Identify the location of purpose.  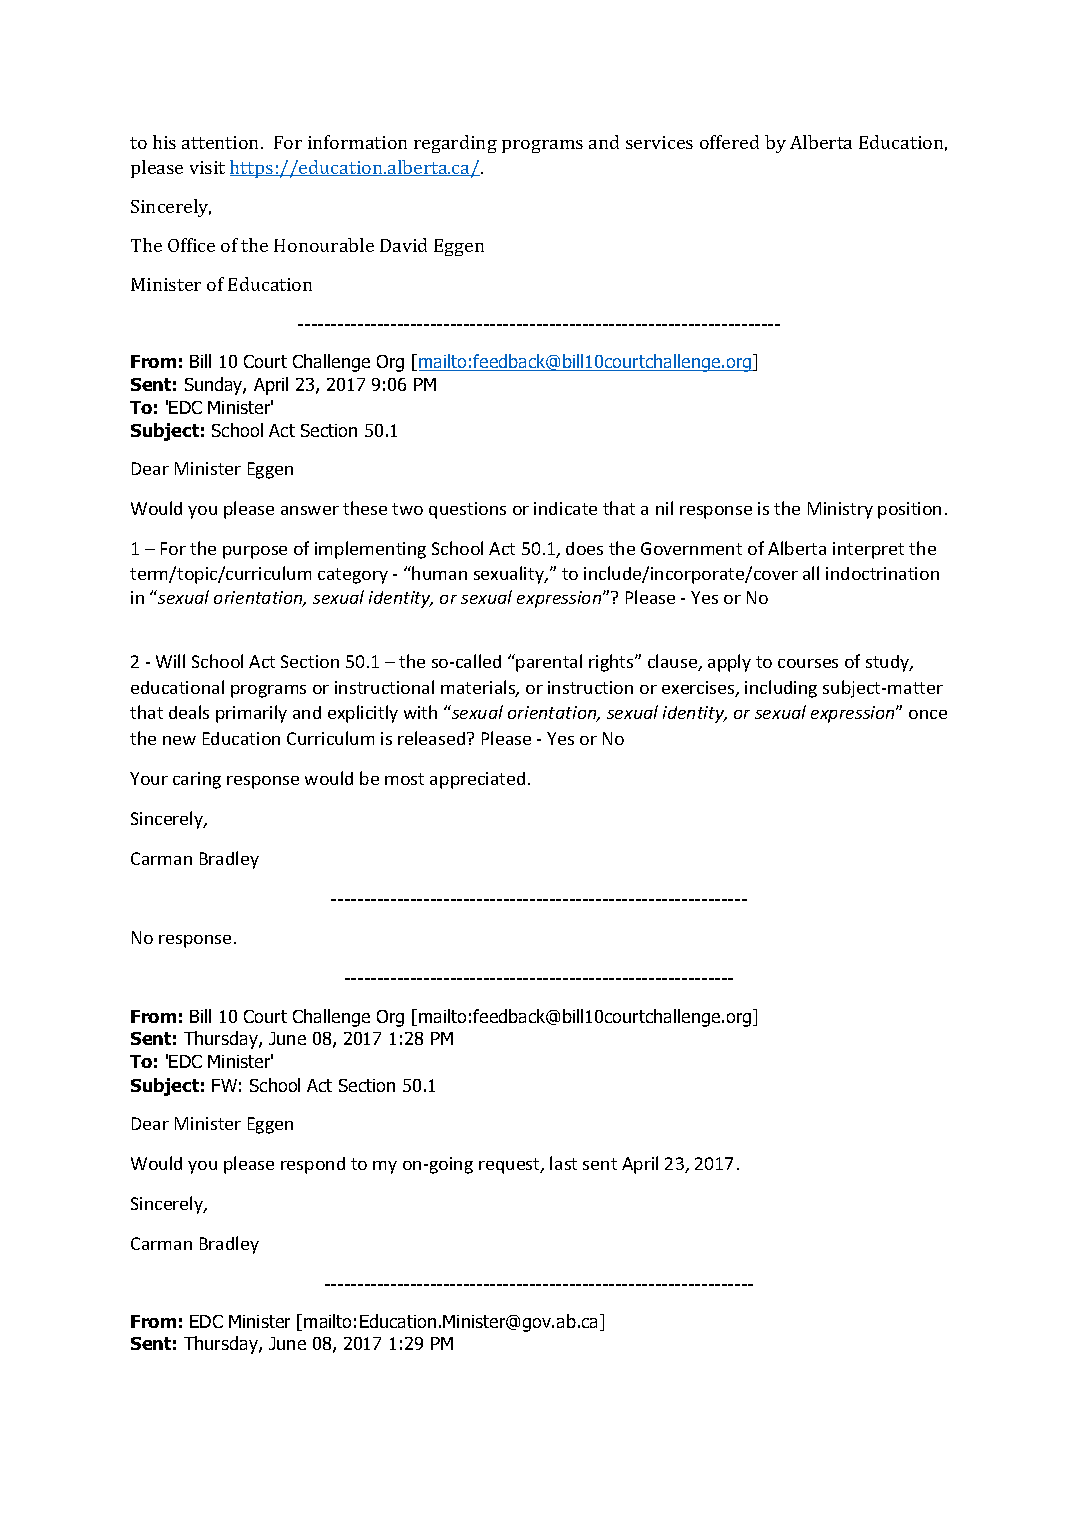
(255, 552).
